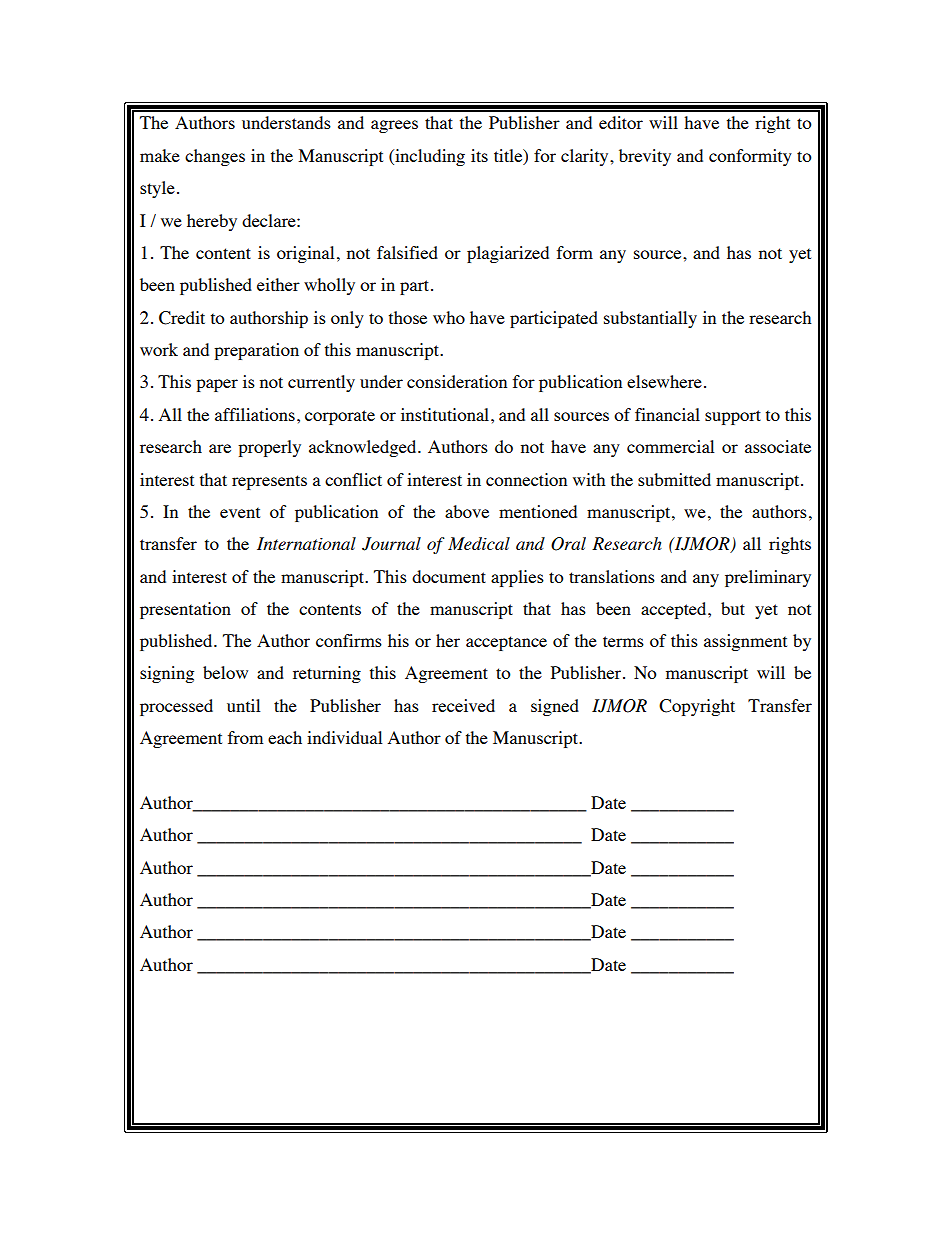  I want to click on substantially, so click(650, 319).
